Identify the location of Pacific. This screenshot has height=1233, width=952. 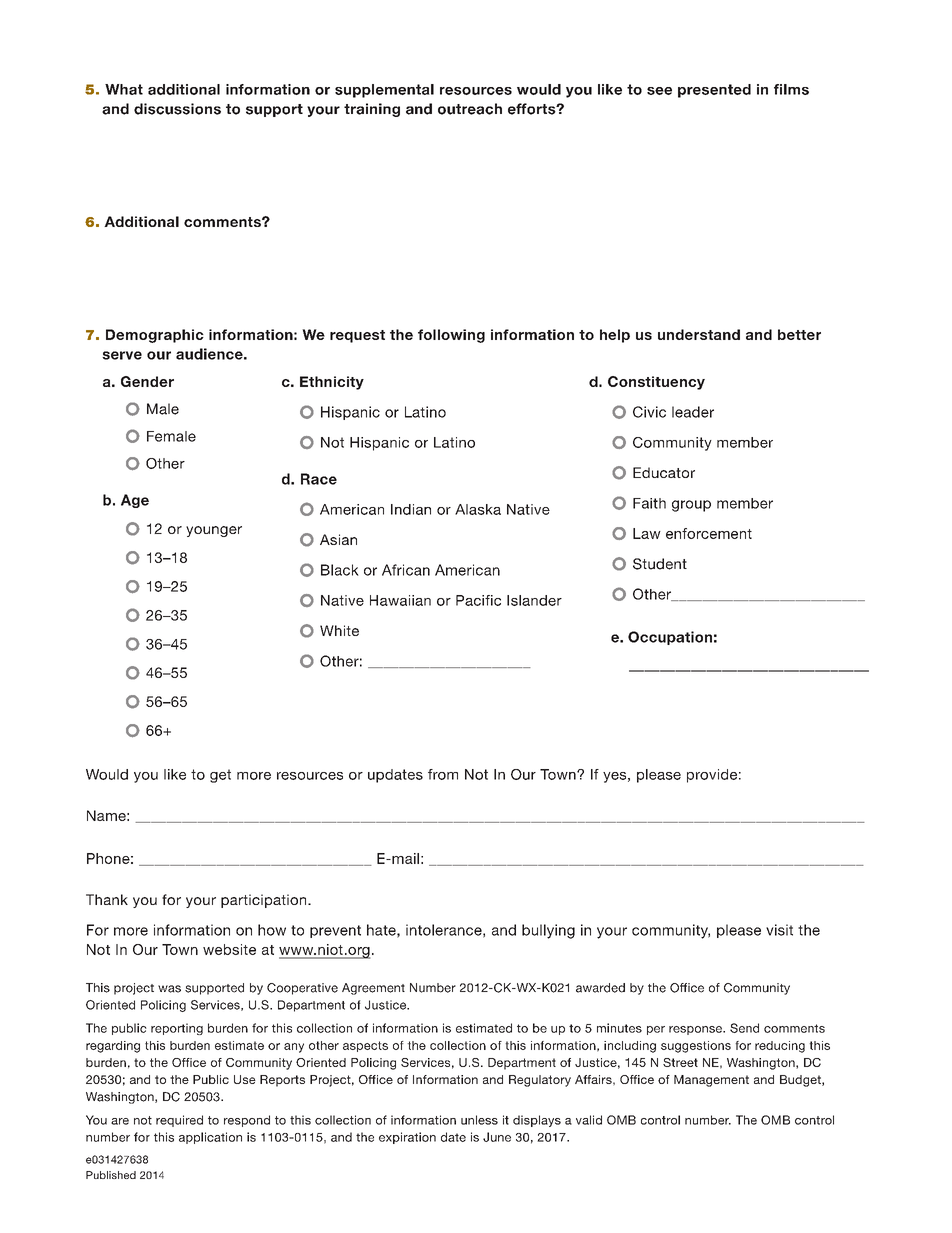
(478, 600).
